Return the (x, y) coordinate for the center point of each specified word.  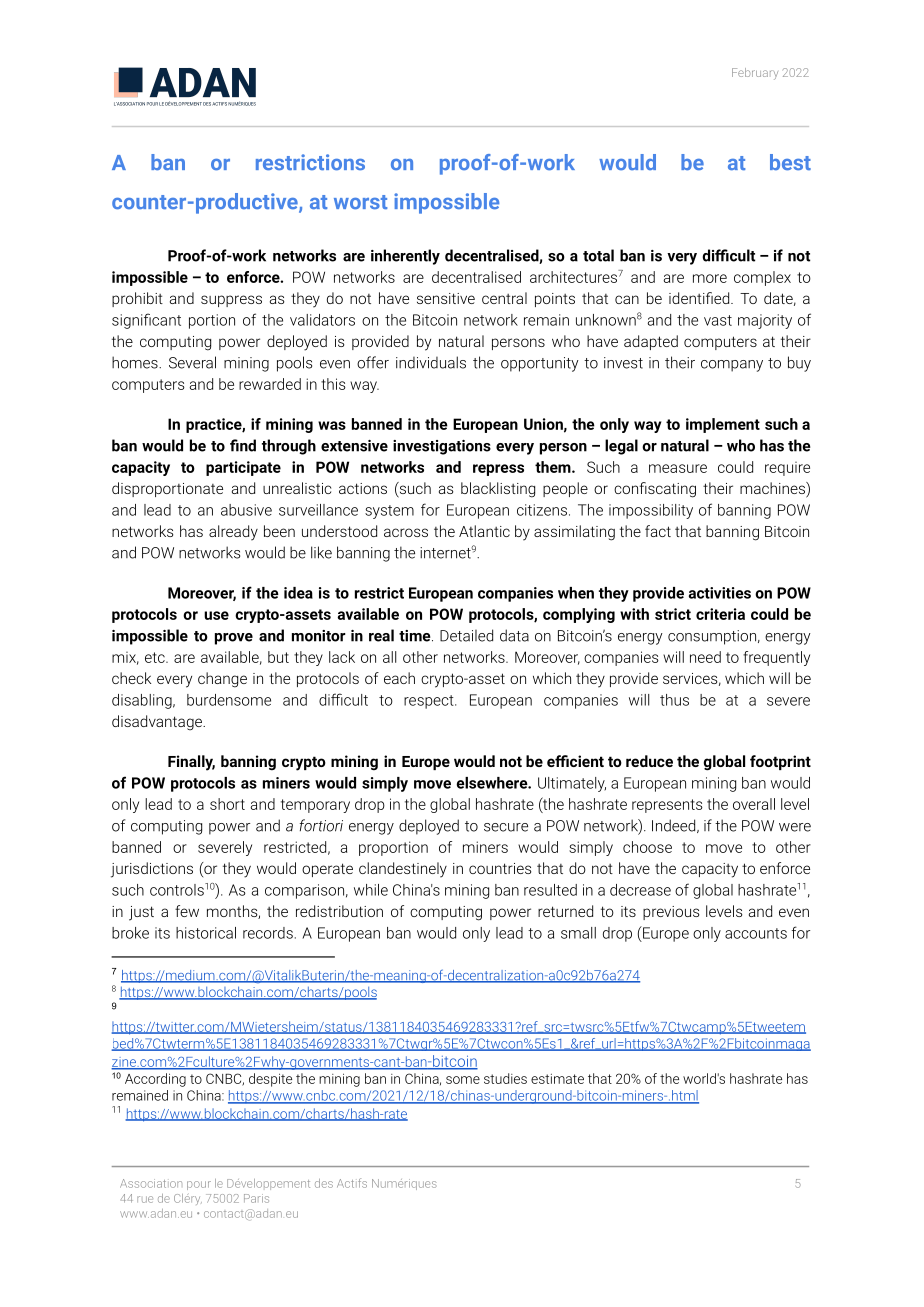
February (755, 74)
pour (199, 1185)
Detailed (466, 635)
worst (360, 202)
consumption (712, 637)
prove (234, 639)
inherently (405, 257)
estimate (557, 1079)
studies (505, 1078)
